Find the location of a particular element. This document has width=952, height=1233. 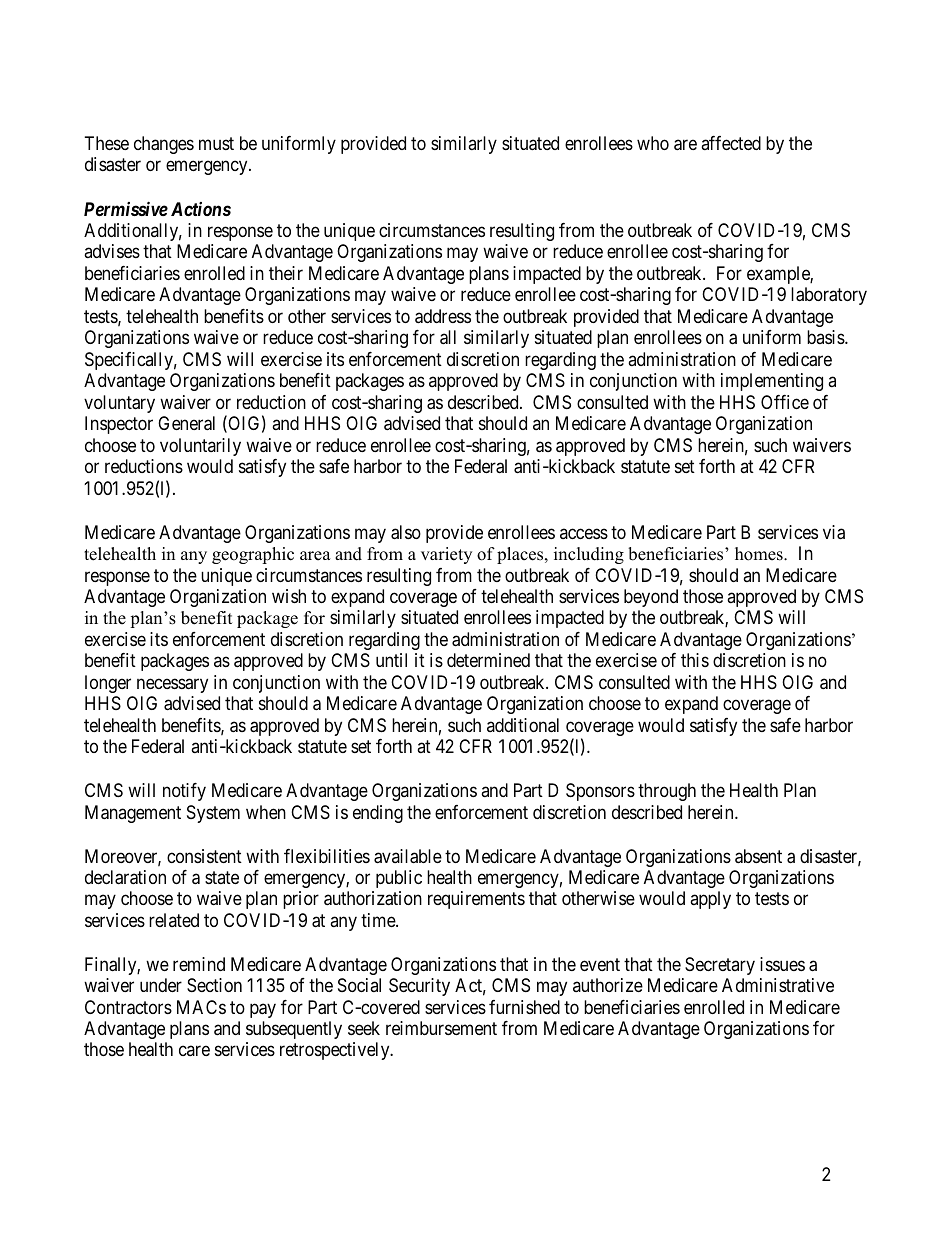

Office is located at coordinates (785, 402).
